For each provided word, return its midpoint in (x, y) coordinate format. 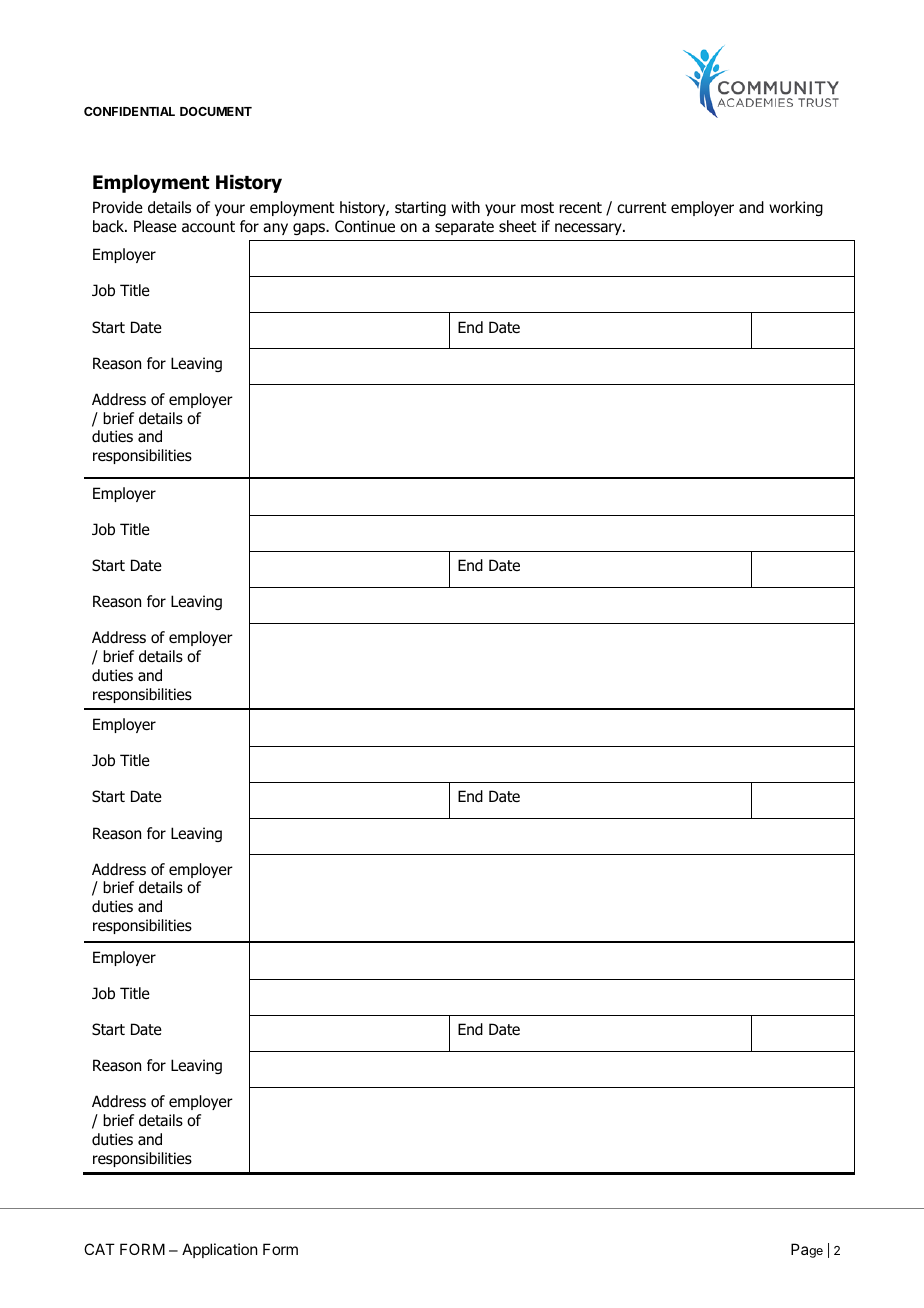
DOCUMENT (216, 111)
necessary (589, 229)
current (641, 207)
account (208, 227)
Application (219, 1250)
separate (464, 228)
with (465, 207)
